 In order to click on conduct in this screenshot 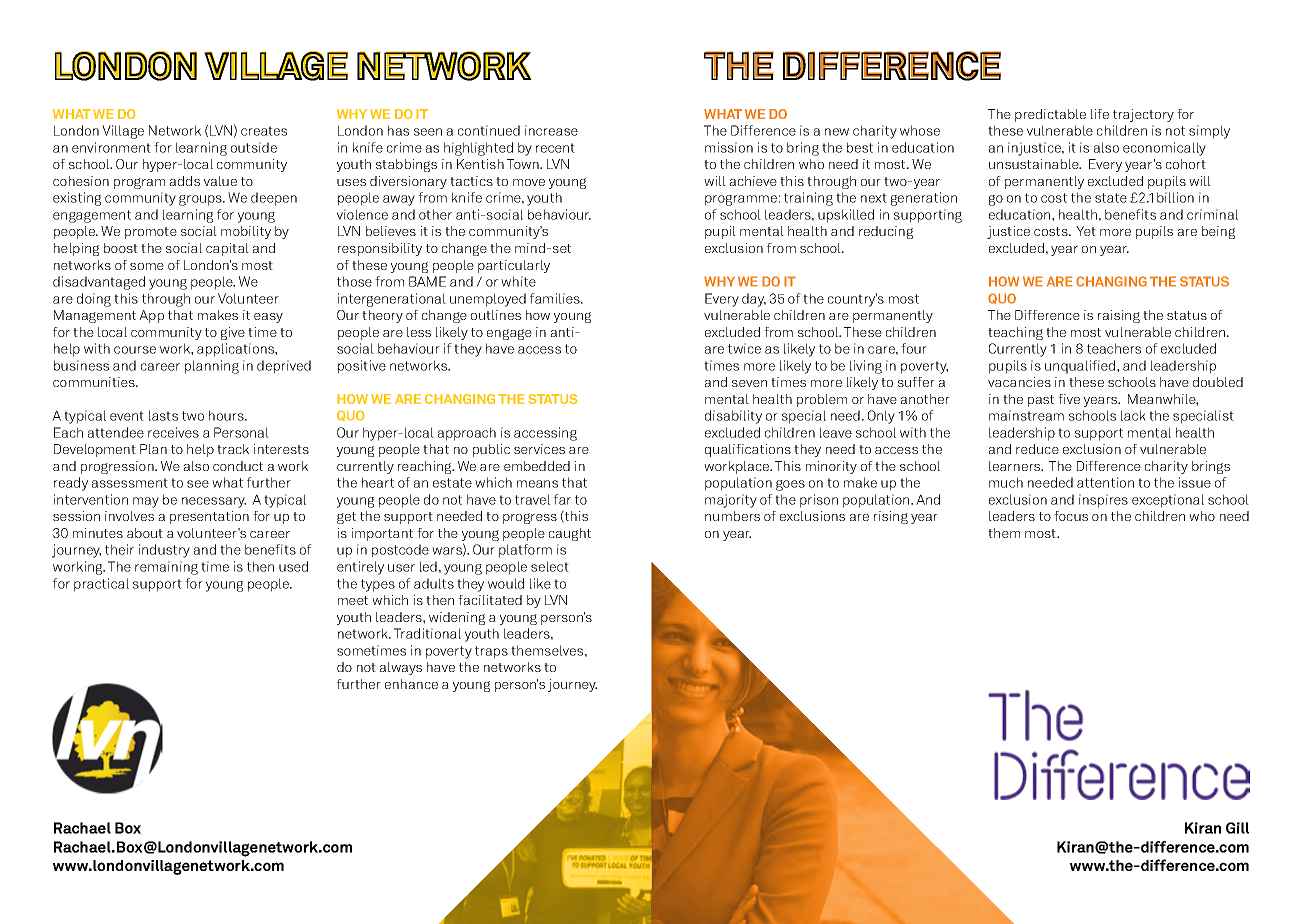, I will do `click(238, 466)`.
